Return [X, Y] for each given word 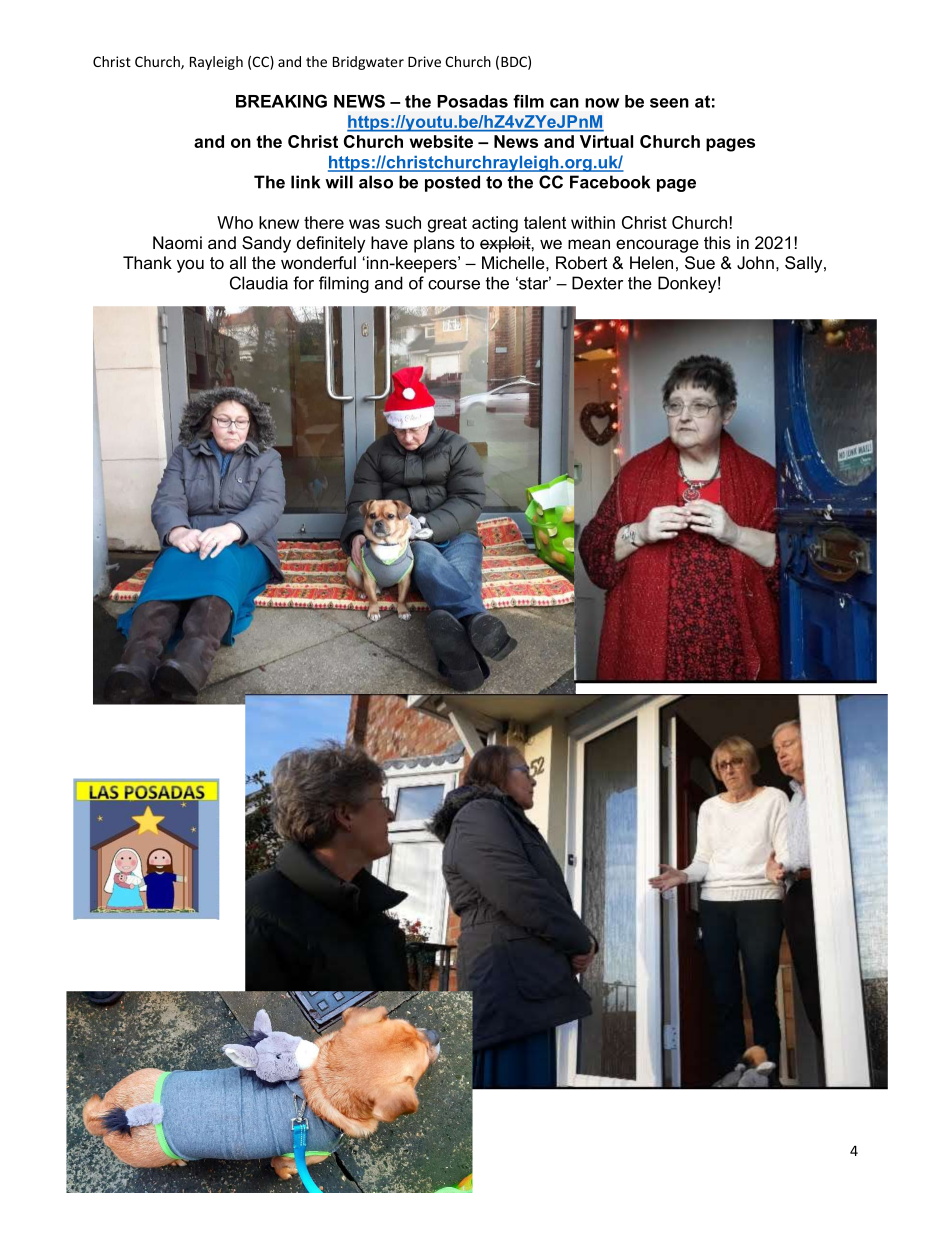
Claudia [259, 283]
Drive [424, 61]
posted [452, 183]
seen [669, 103]
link [305, 182]
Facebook [610, 182]
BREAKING [281, 101]
